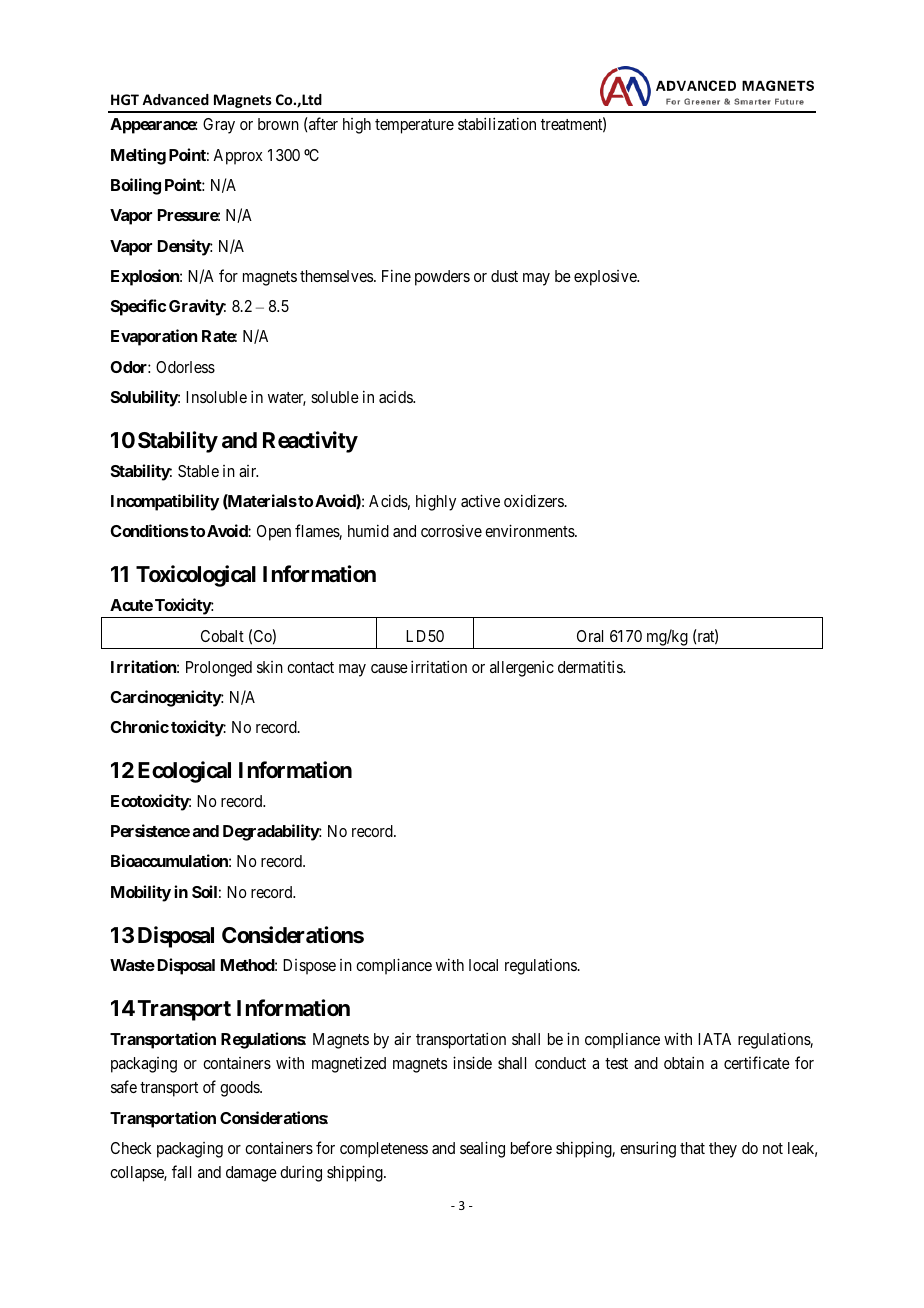 The height and width of the page is (1308, 924). What do you see at coordinates (389, 668) in the page?
I see `cause` at bounding box center [389, 668].
